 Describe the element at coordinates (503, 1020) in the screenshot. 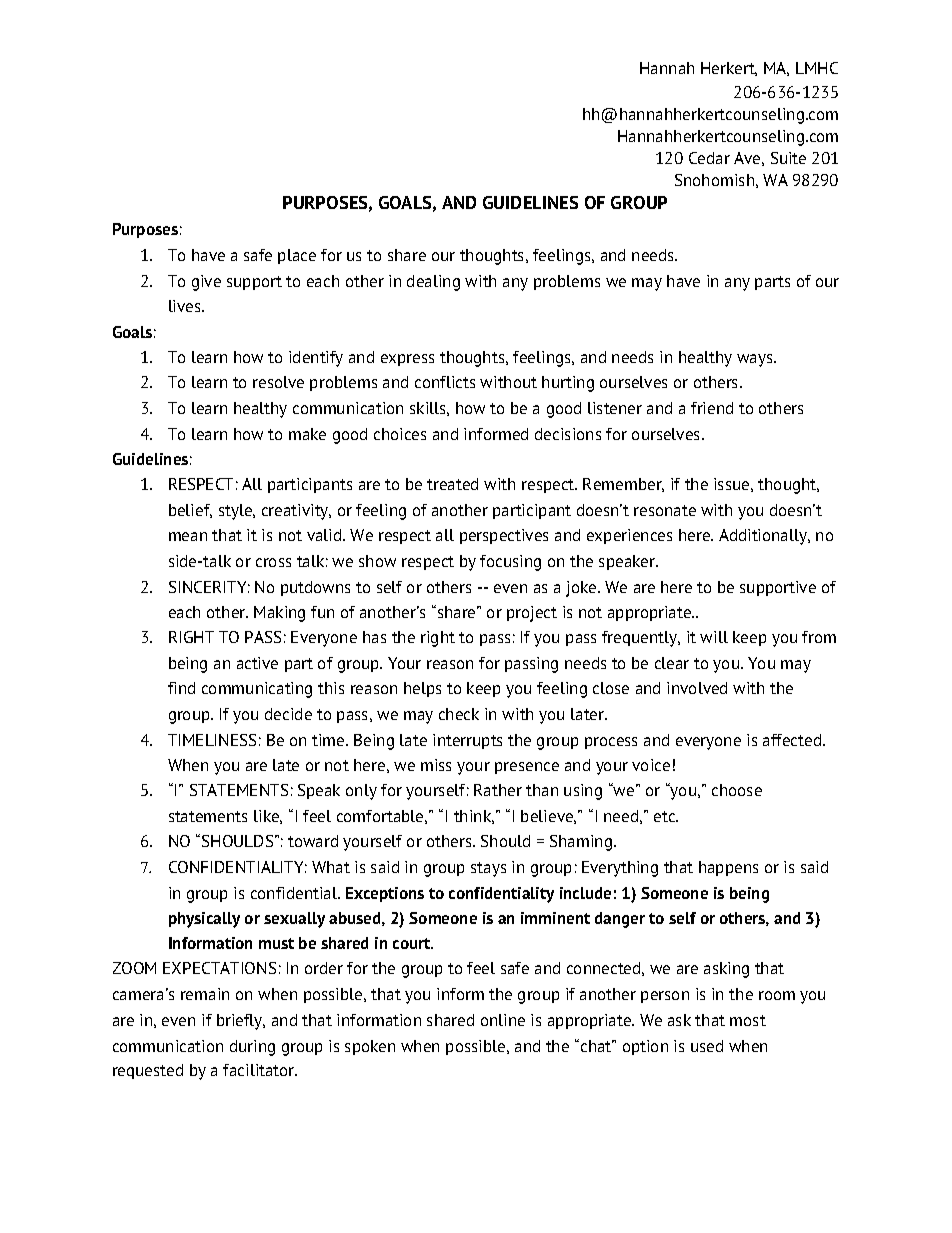

I see `online` at that location.
